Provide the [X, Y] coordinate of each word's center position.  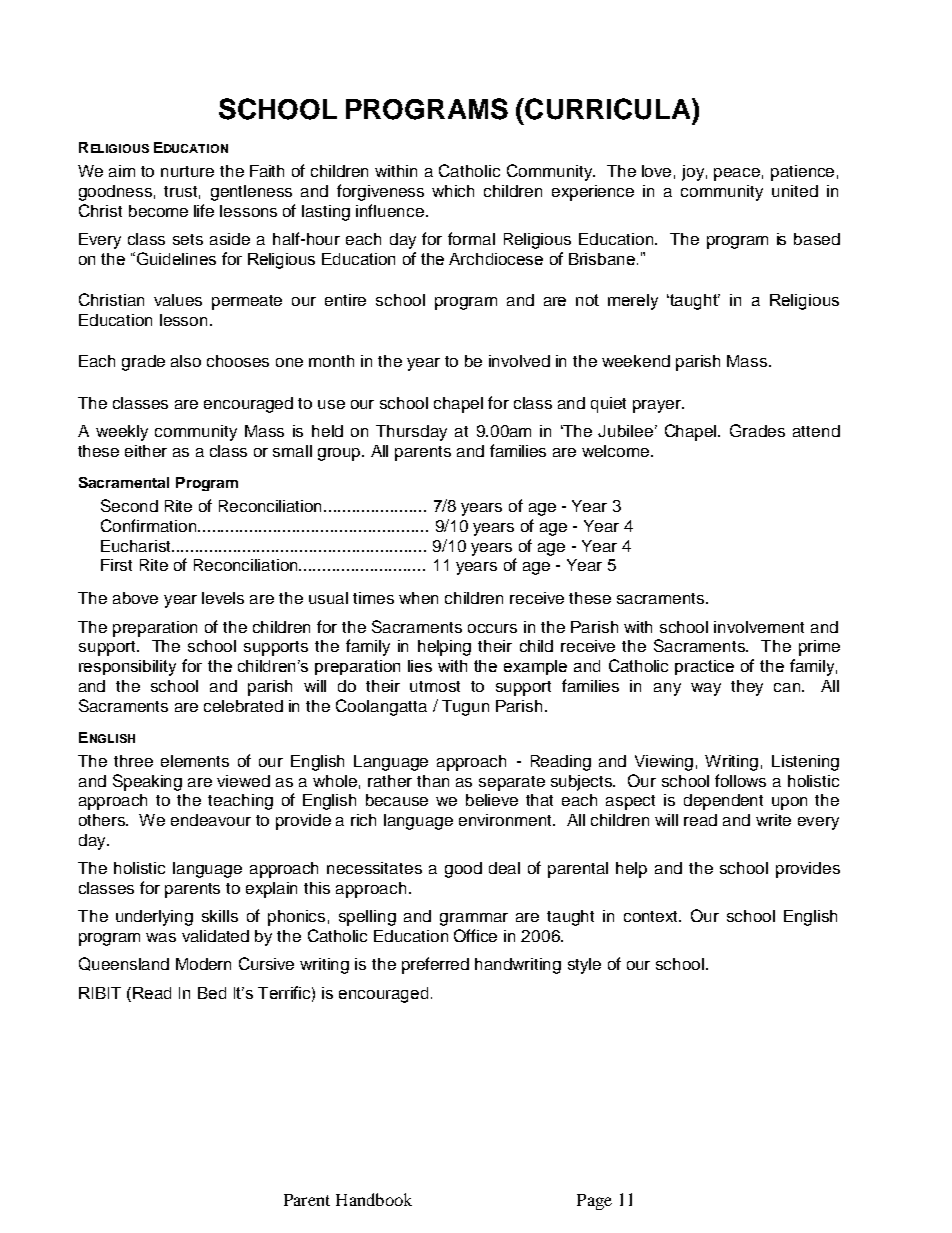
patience [802, 173]
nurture [187, 171]
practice [704, 667]
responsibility [127, 668]
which [453, 191]
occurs [492, 628]
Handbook [374, 1199]
